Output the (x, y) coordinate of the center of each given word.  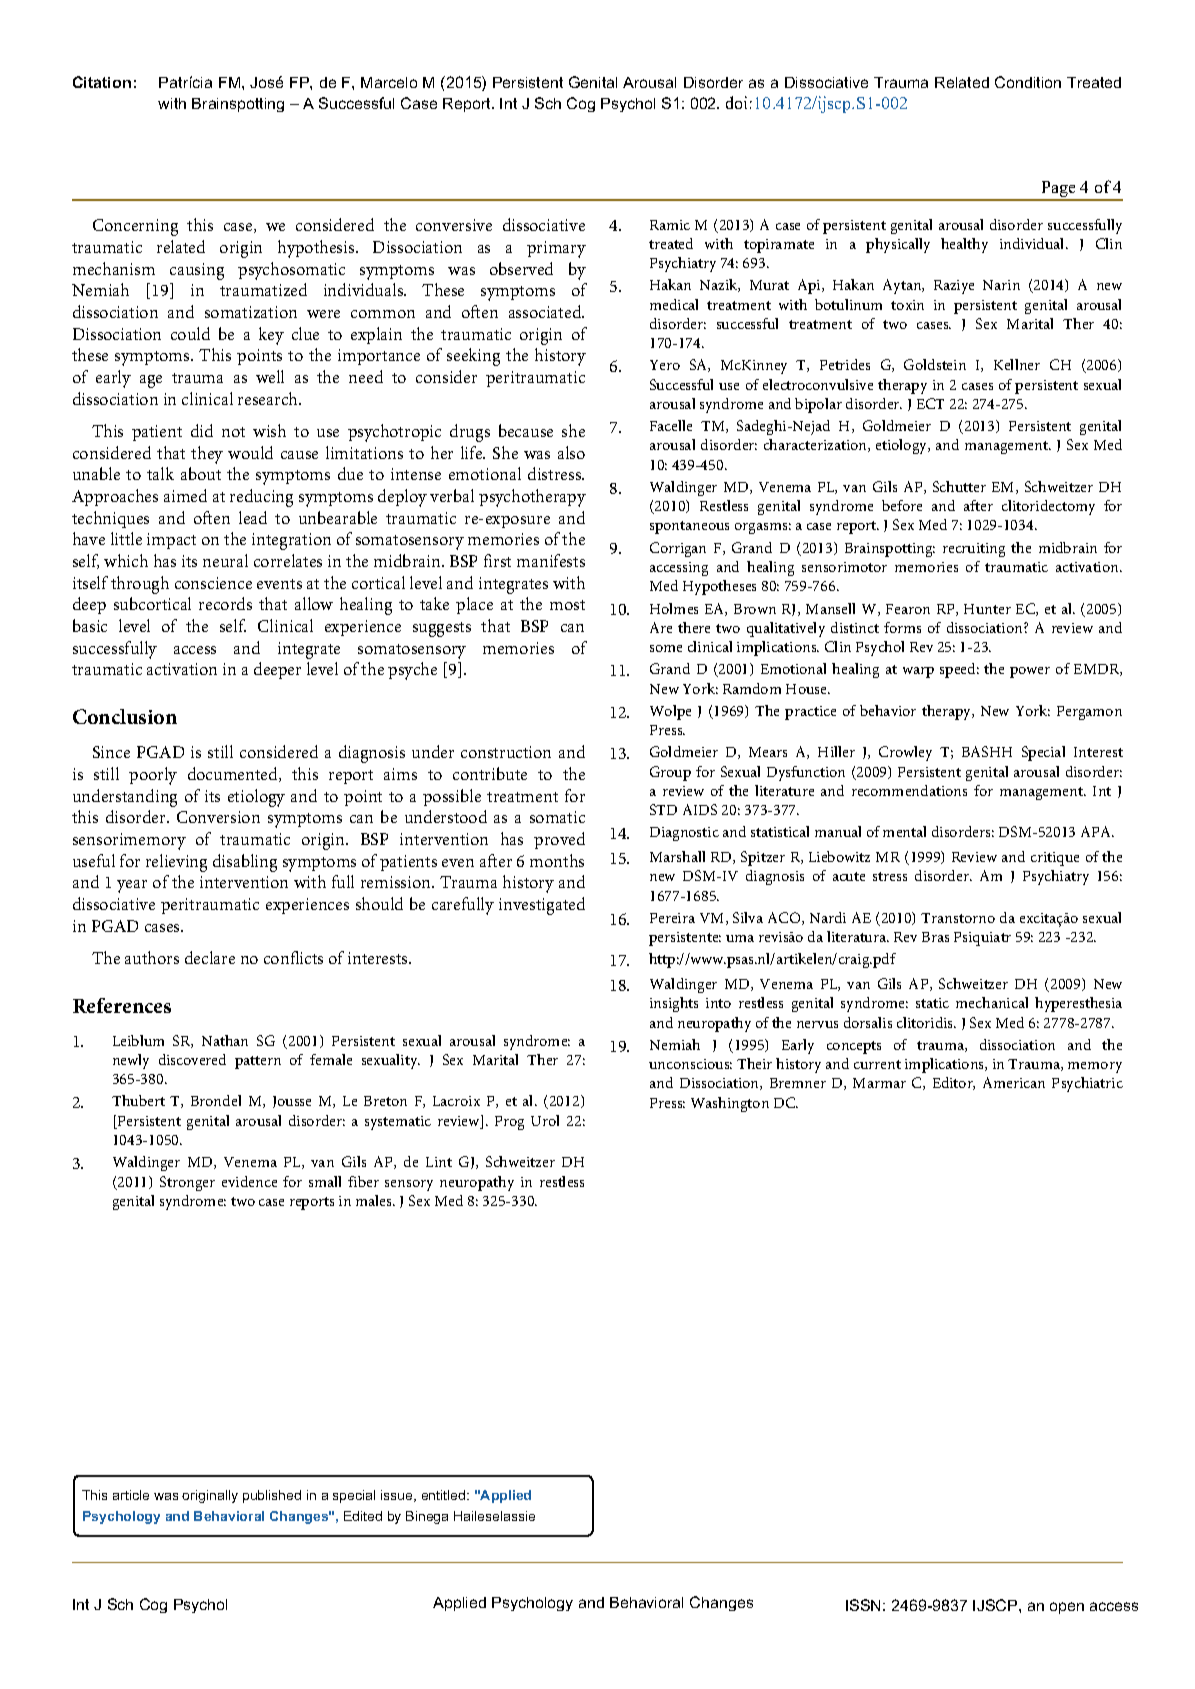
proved (559, 840)
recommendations (909, 790)
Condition (1028, 82)
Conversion (218, 817)
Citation (102, 82)
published (272, 1496)
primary (556, 249)
